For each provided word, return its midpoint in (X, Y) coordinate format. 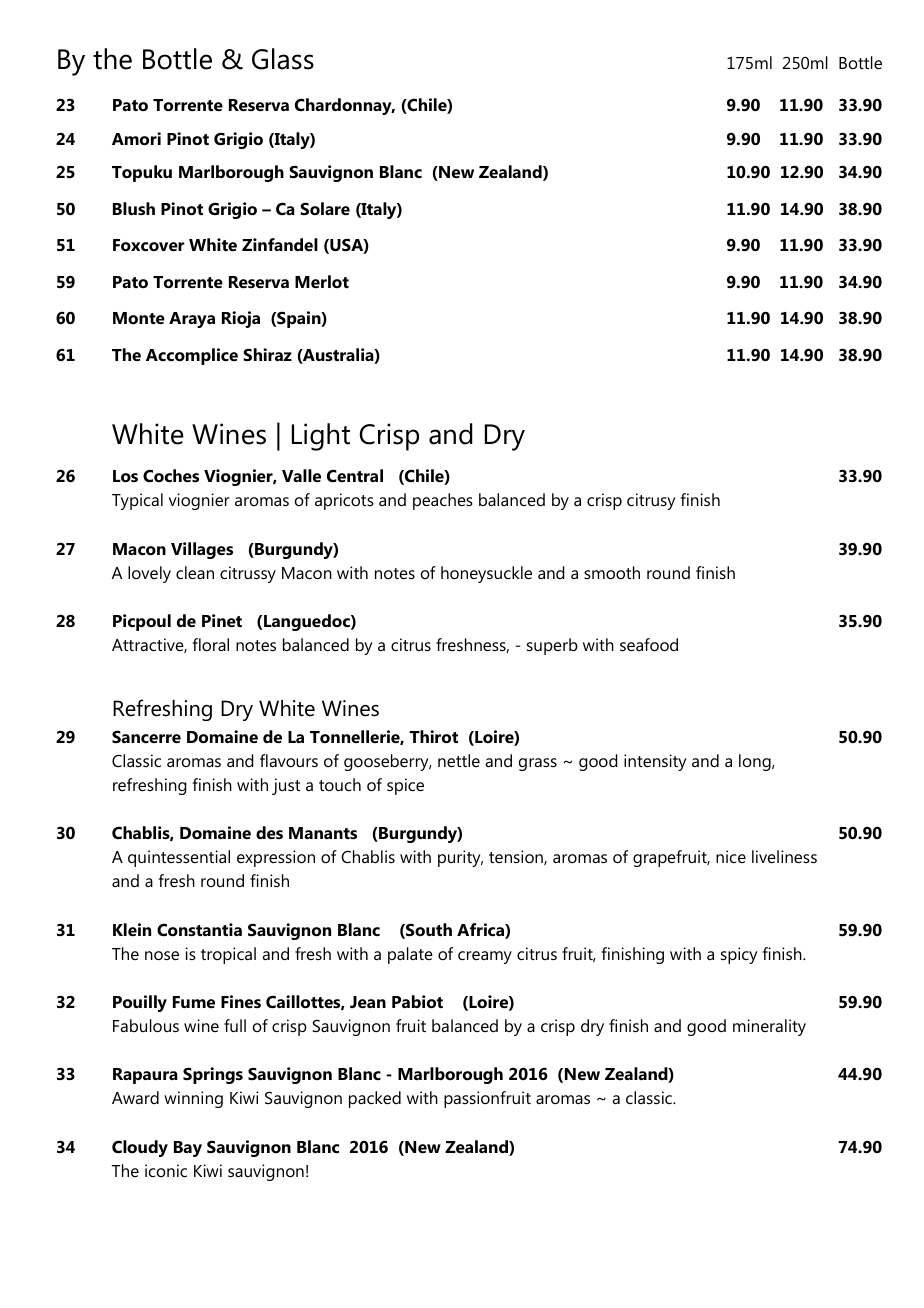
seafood (649, 644)
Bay (188, 1149)
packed (375, 1099)
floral (211, 644)
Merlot (322, 281)
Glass (283, 59)
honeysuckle (486, 574)
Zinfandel (280, 244)
